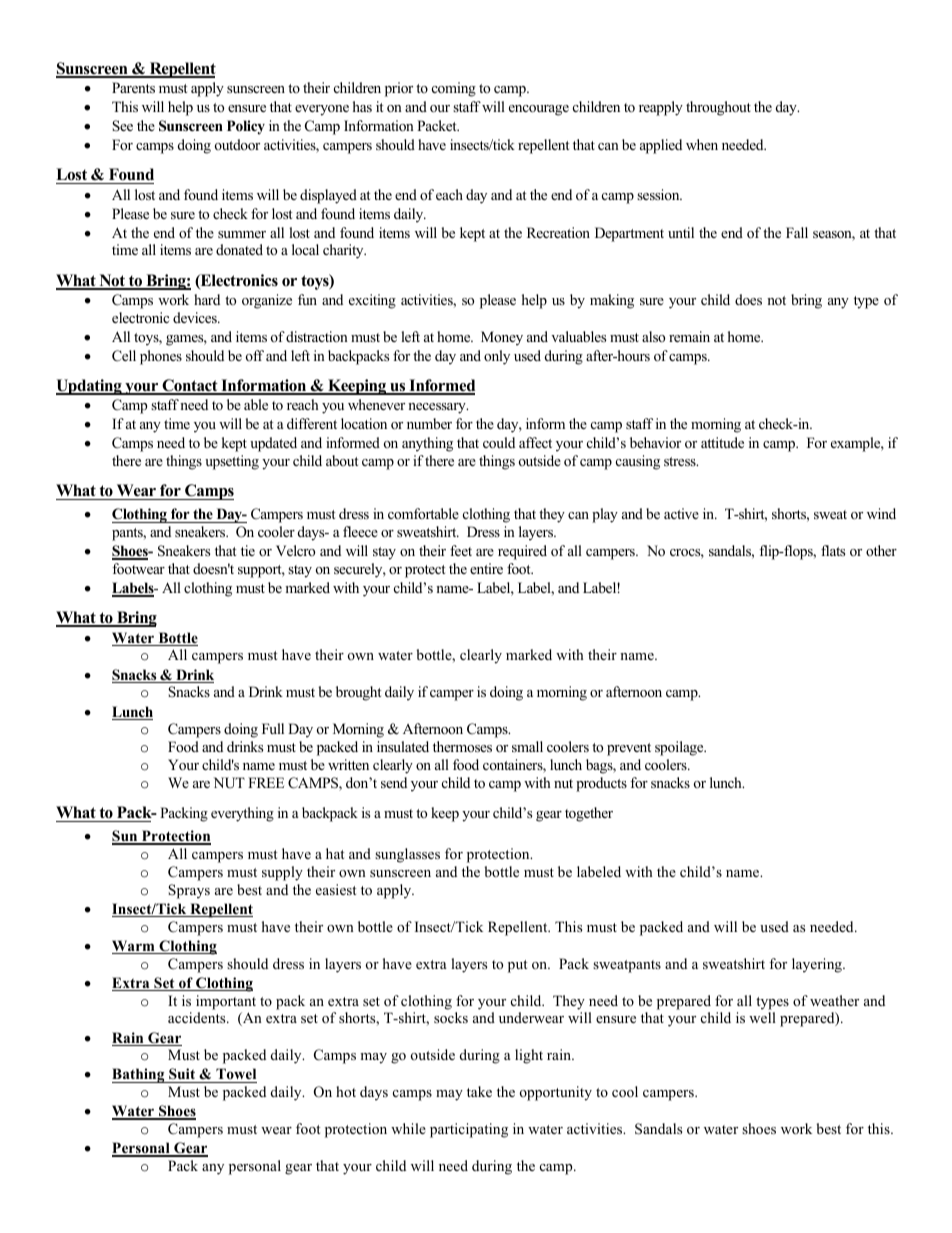  I want to click on flats, so click(833, 550).
